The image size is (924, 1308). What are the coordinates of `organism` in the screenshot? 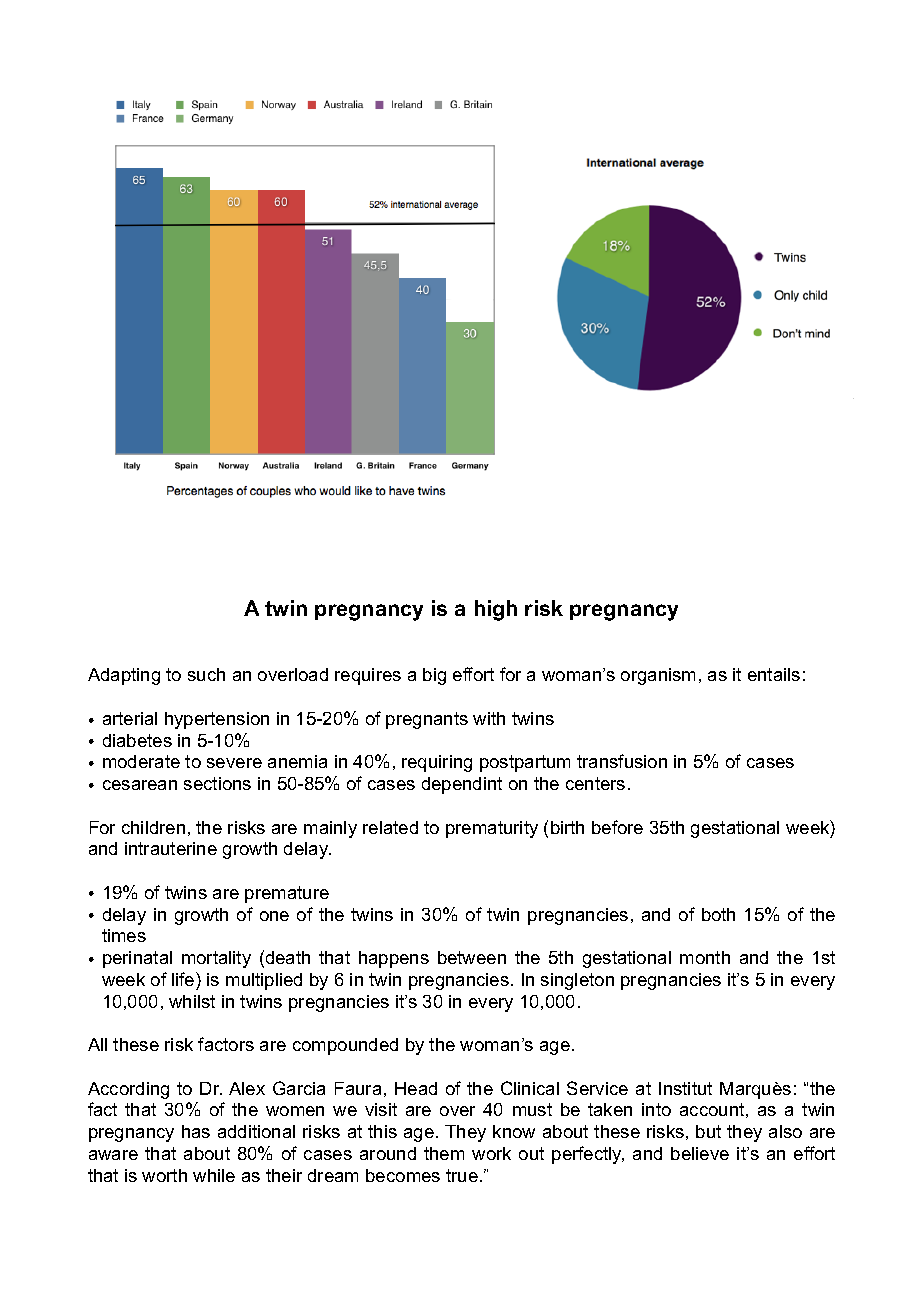 It's located at (658, 676).
